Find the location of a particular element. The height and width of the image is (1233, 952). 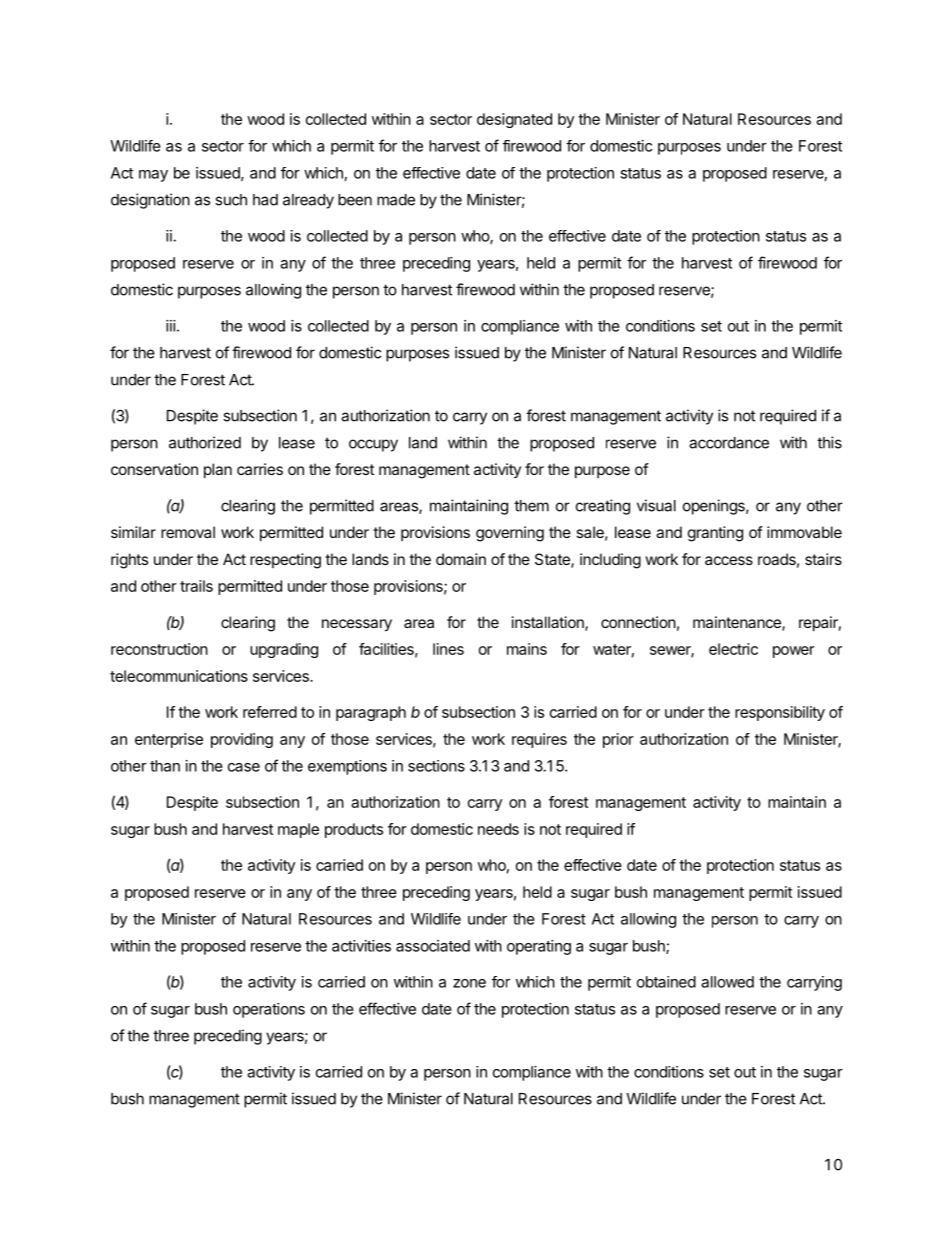

domain is located at coordinates (461, 559).
